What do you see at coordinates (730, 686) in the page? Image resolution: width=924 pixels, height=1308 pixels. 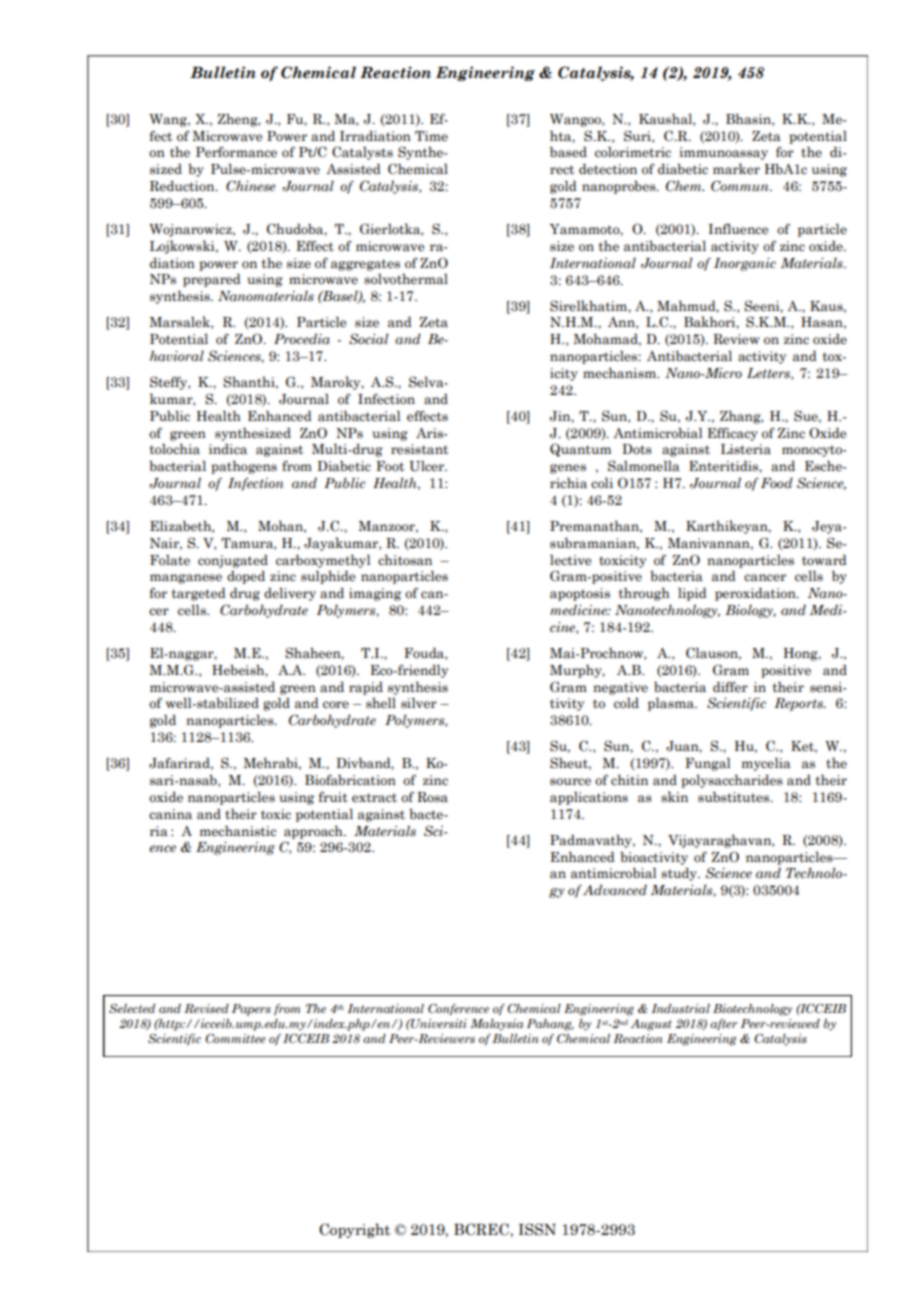 I see `differ` at bounding box center [730, 686].
